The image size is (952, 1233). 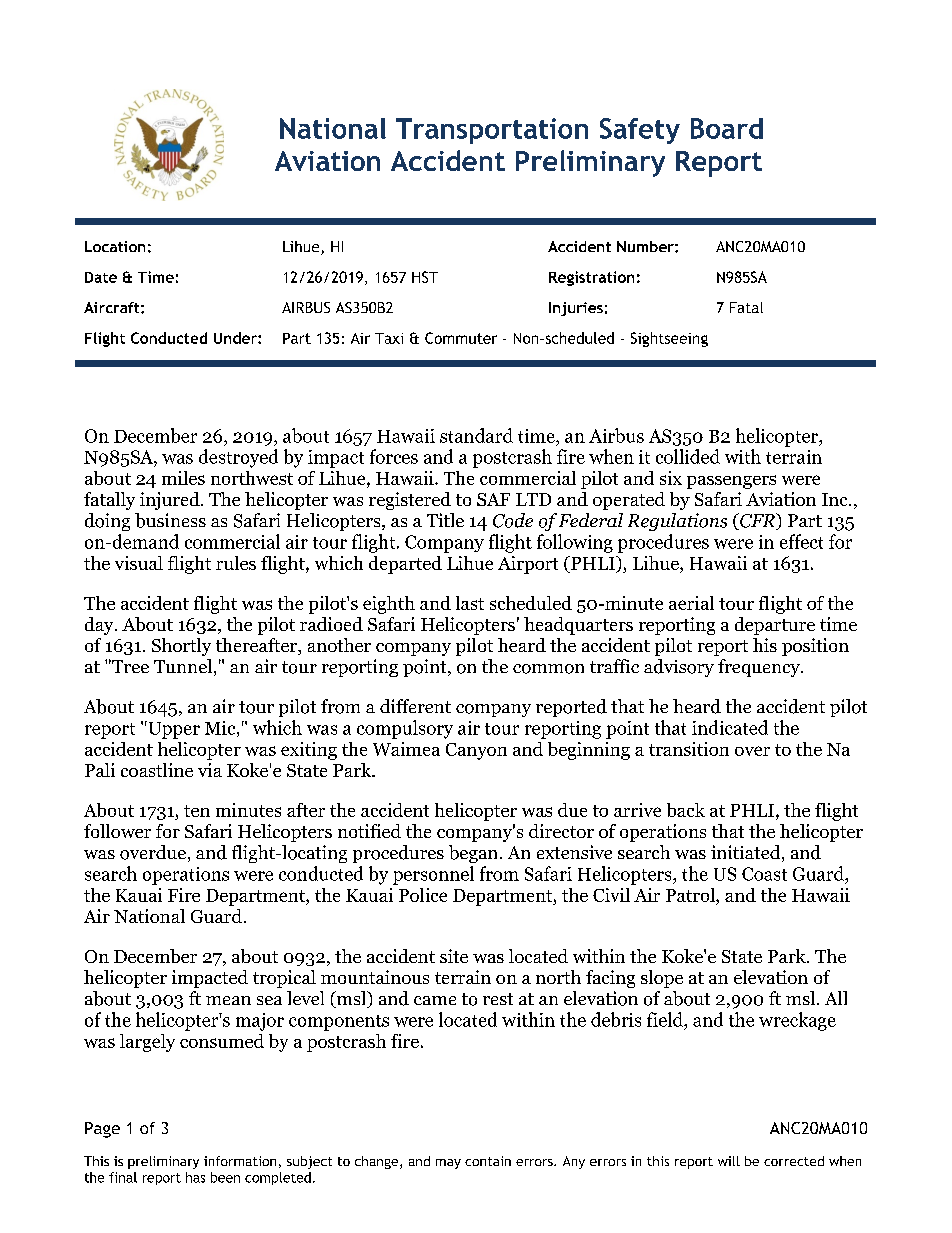 What do you see at coordinates (173, 730) in the screenshot?
I see `Upper` at bounding box center [173, 730].
